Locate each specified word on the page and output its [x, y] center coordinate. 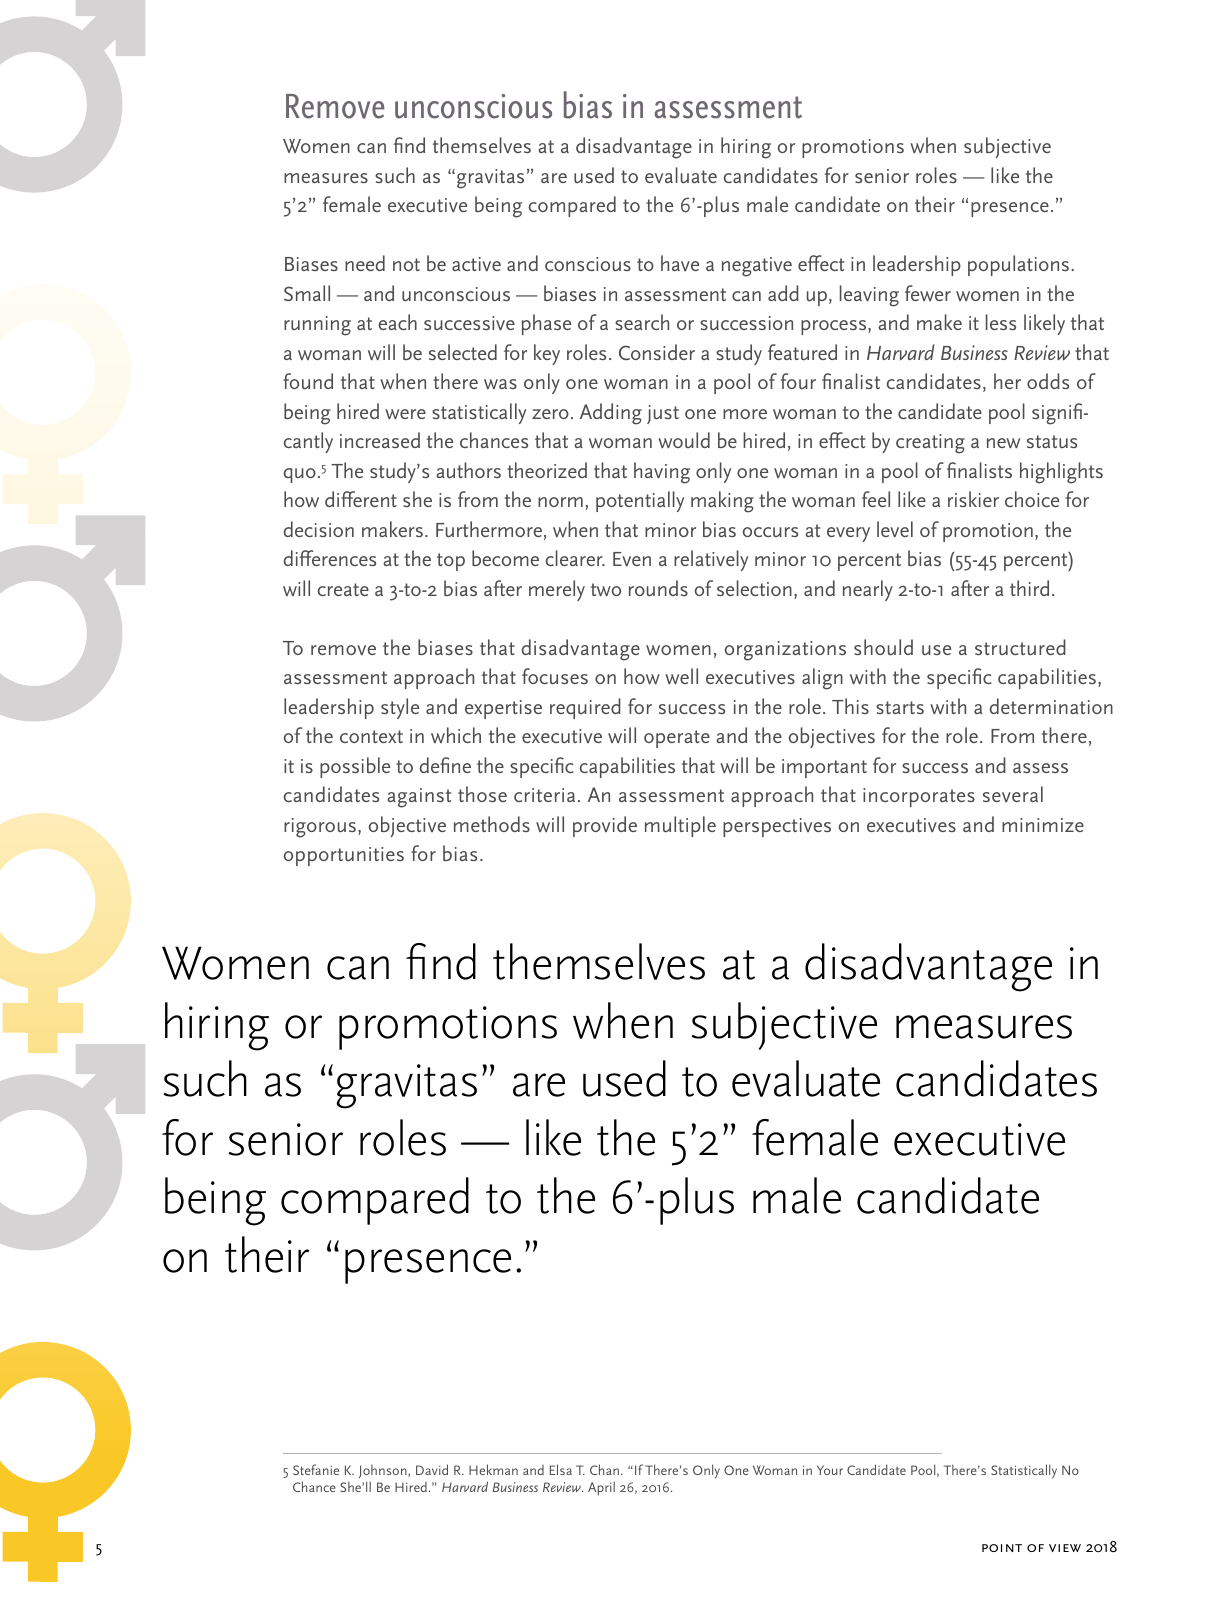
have [680, 263]
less [1001, 322]
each [398, 322]
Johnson [384, 1473]
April [601, 1488]
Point [1002, 1548]
